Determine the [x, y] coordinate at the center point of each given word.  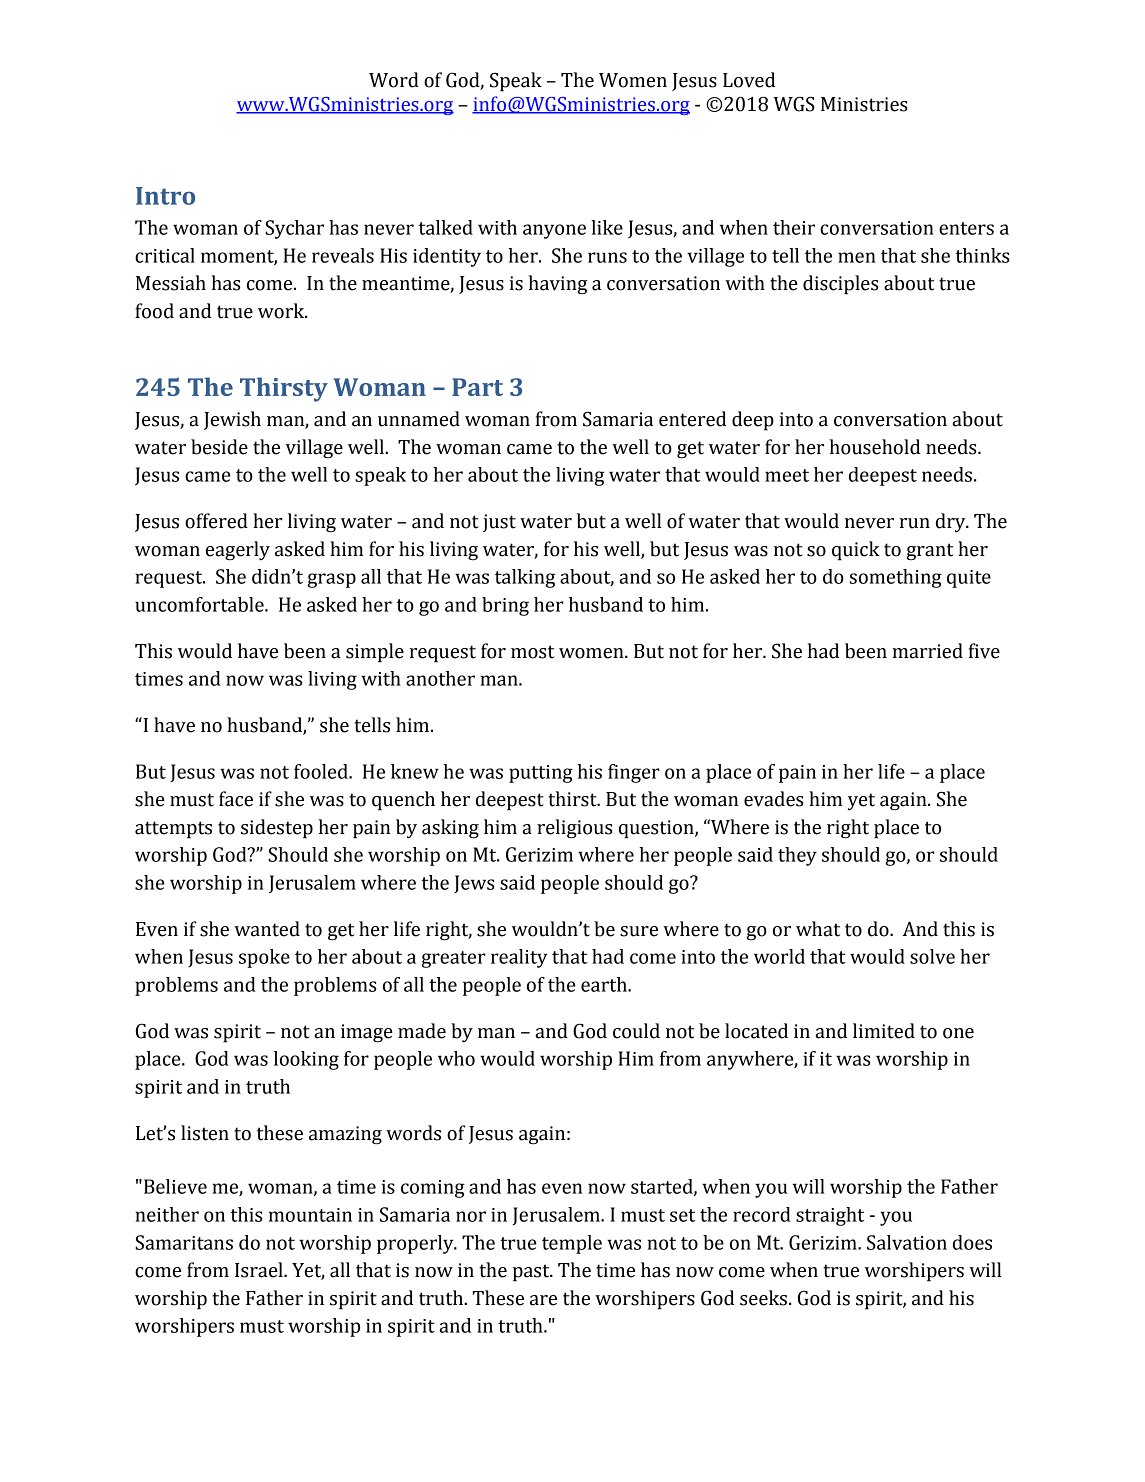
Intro [165, 196]
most [532, 652]
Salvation [907, 1242]
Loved [749, 80]
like [607, 227]
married [927, 651]
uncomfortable [200, 604]
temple [572, 1244]
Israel [260, 1270]
